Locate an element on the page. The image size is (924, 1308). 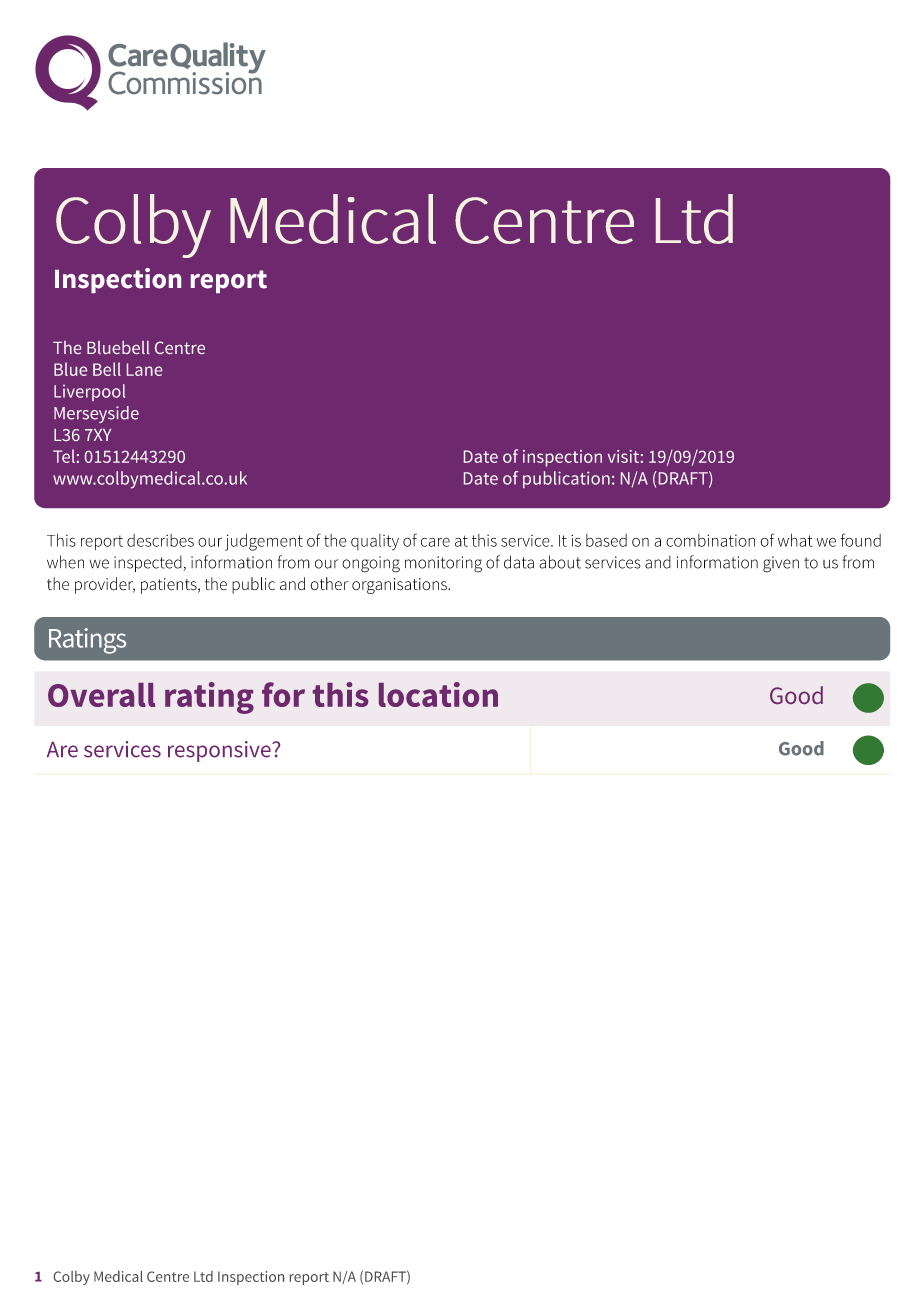
Tel is located at coordinates (64, 456).
